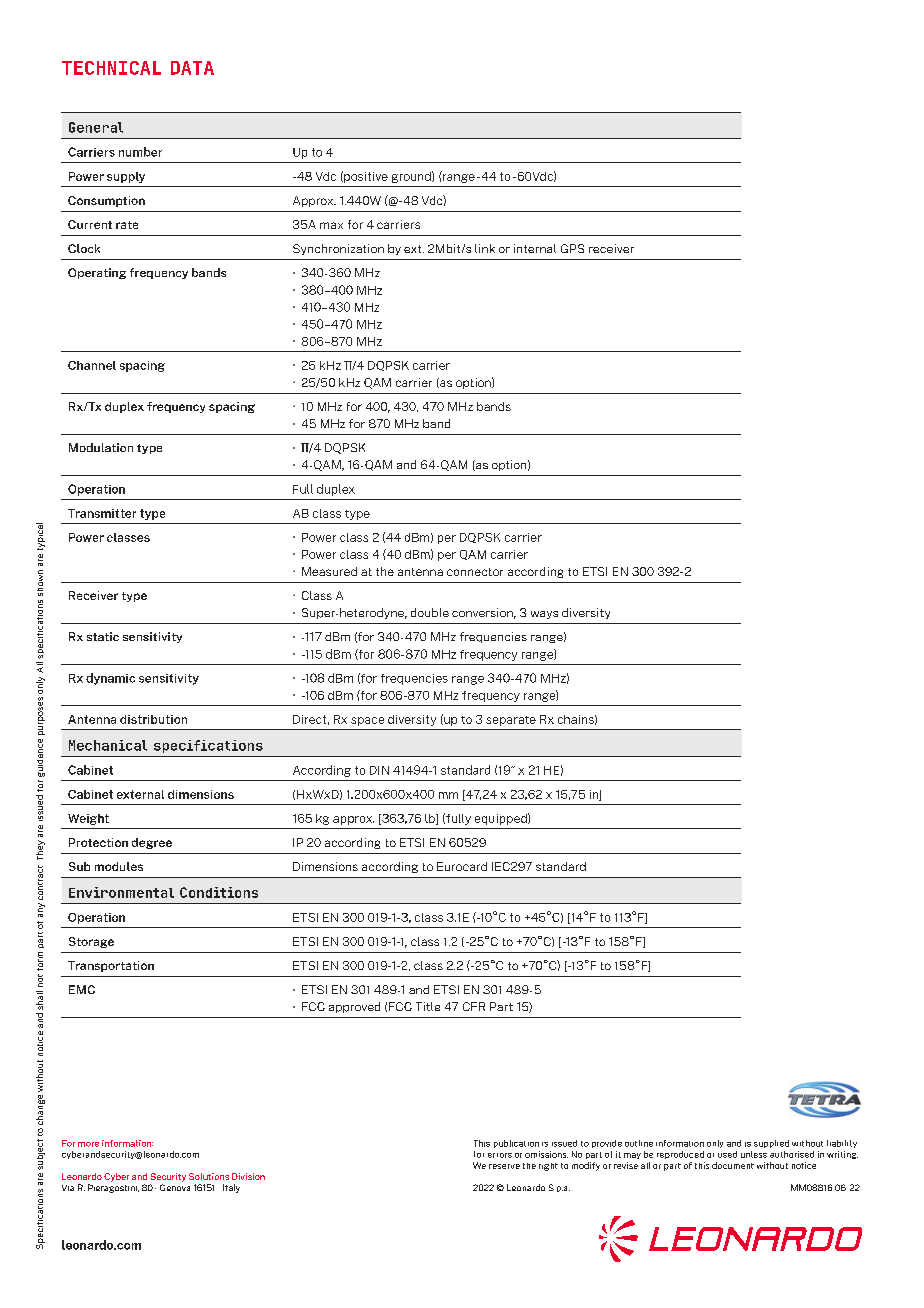  Describe the element at coordinates (500, 1155) in the screenshot. I see `errors` at that location.
